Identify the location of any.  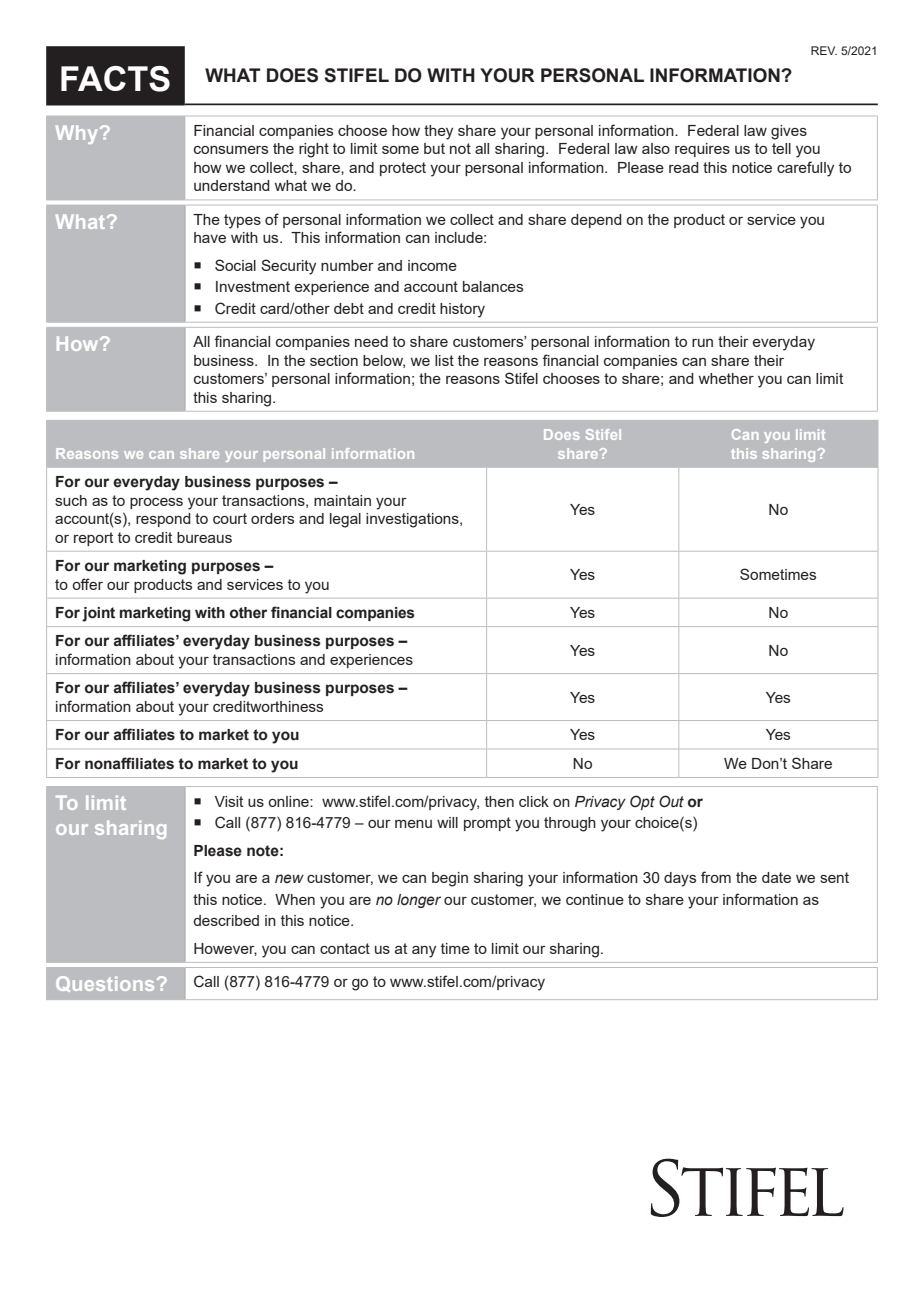
(424, 952).
